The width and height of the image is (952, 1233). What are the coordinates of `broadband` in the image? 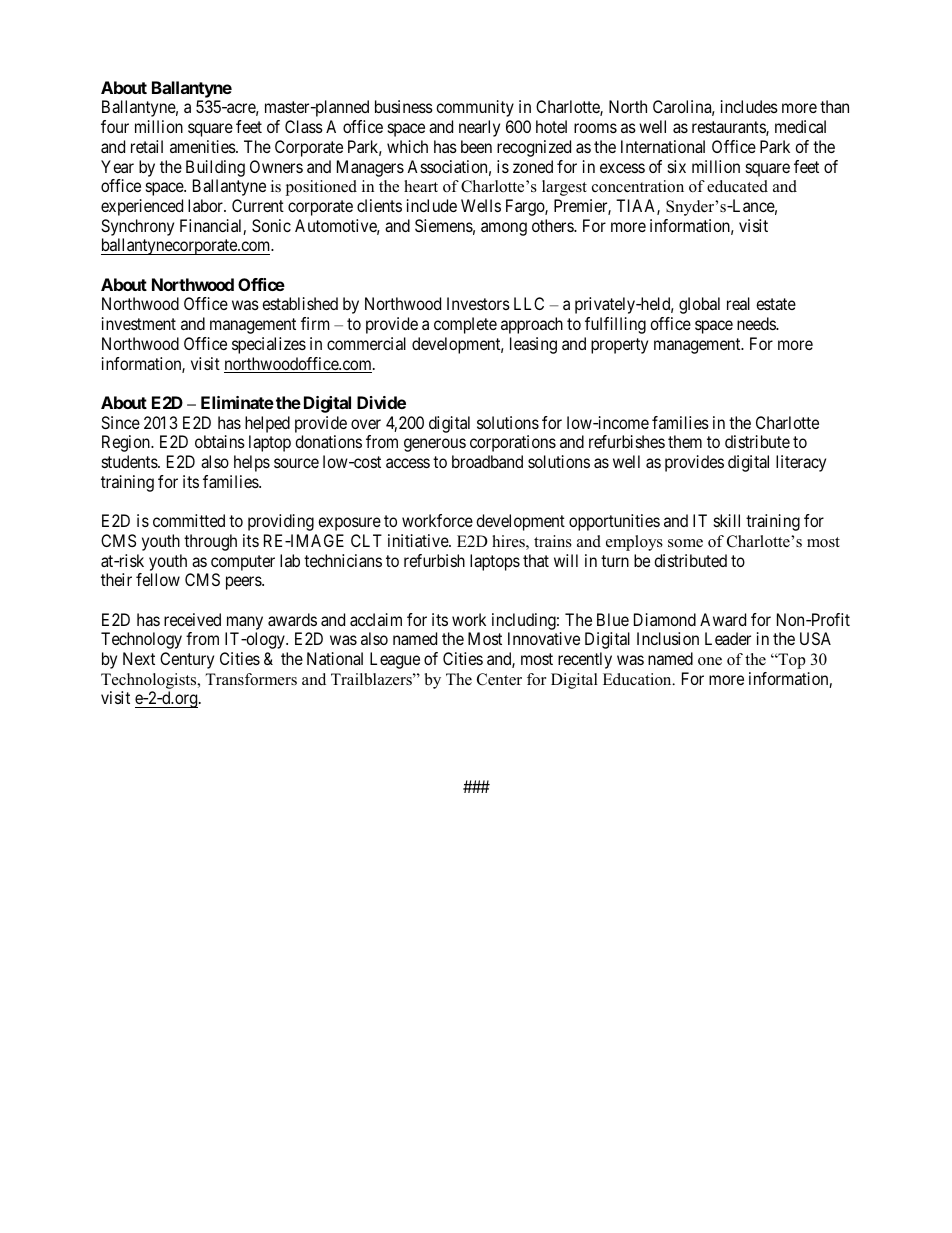 It's located at (487, 461).
